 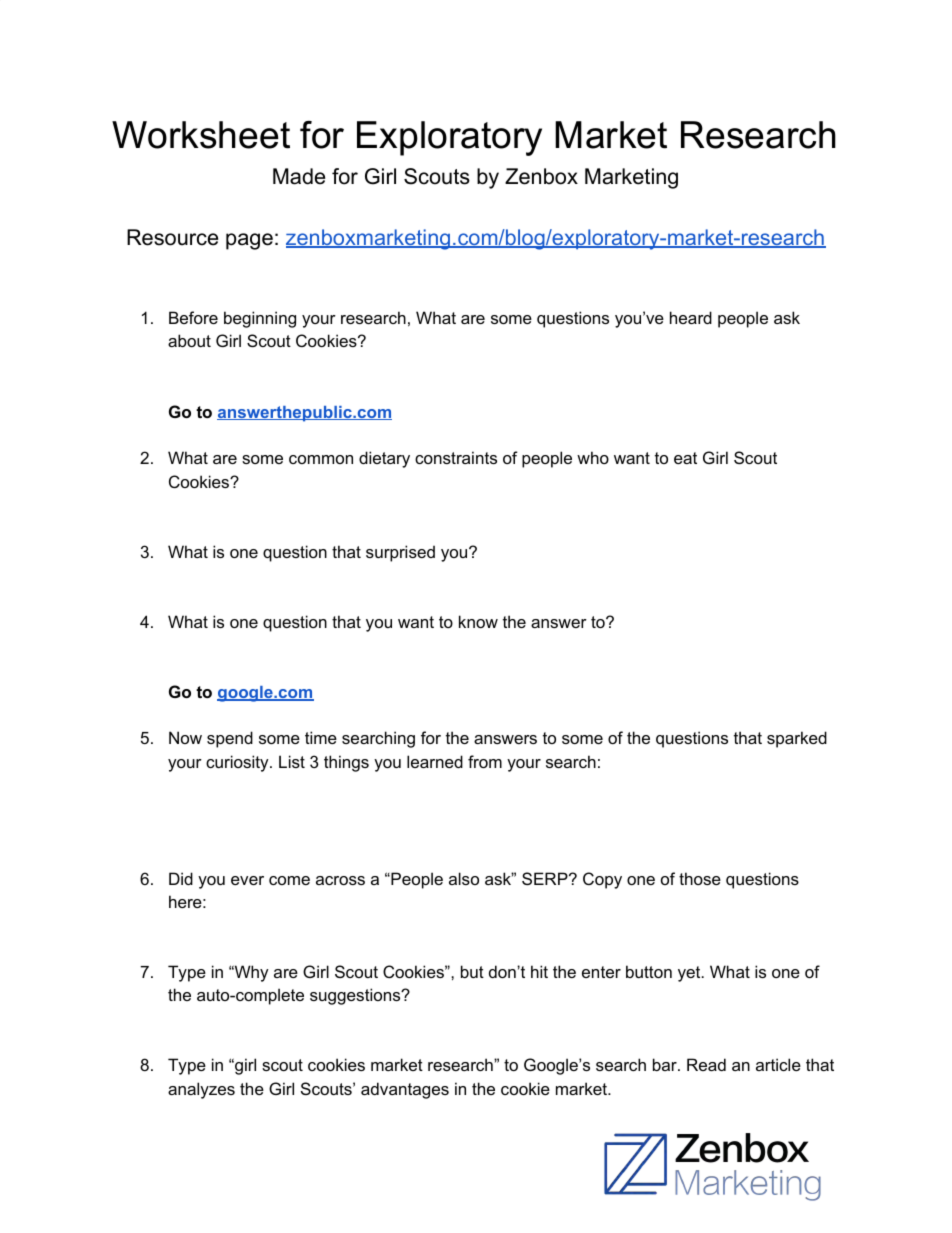 What do you see at coordinates (405, 1090) in the screenshot?
I see `advantages` at bounding box center [405, 1090].
